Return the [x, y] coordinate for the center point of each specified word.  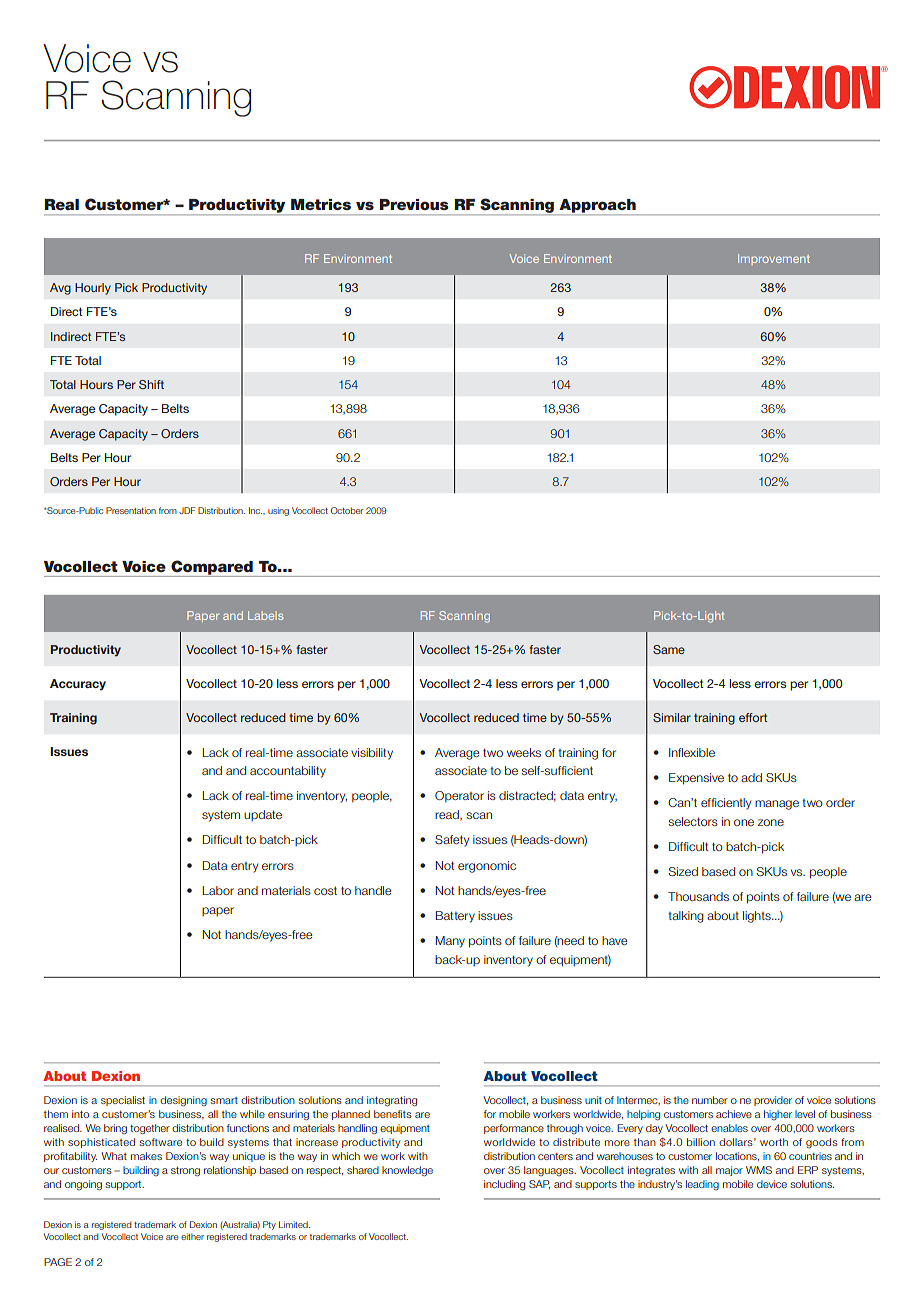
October [347, 510]
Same [669, 649]
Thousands [698, 896]
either [192, 1236]
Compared [212, 568]
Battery [455, 917]
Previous [414, 204]
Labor [218, 890]
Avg [60, 289]
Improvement [774, 259]
